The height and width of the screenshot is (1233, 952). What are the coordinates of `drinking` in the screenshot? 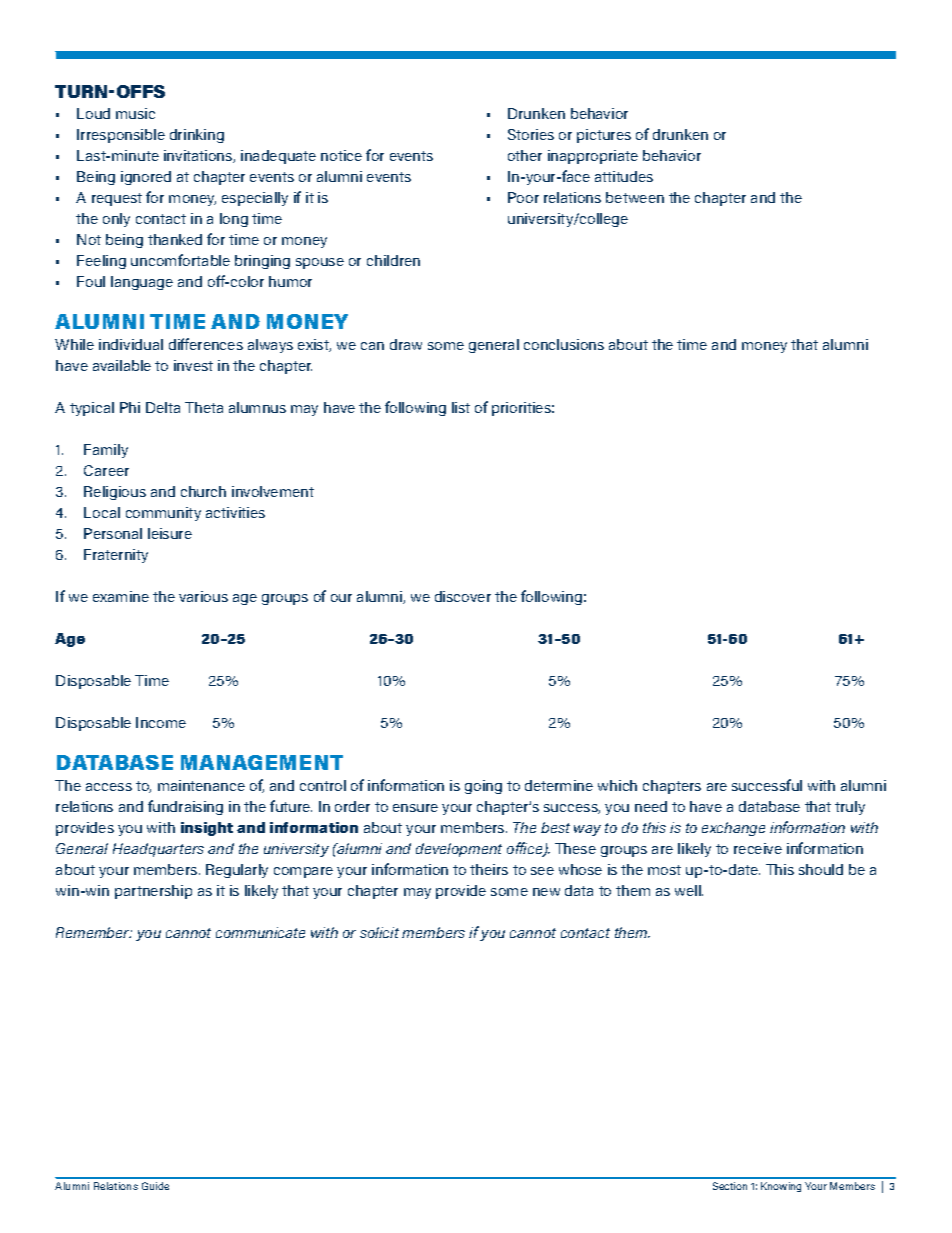 It's located at (197, 136).
